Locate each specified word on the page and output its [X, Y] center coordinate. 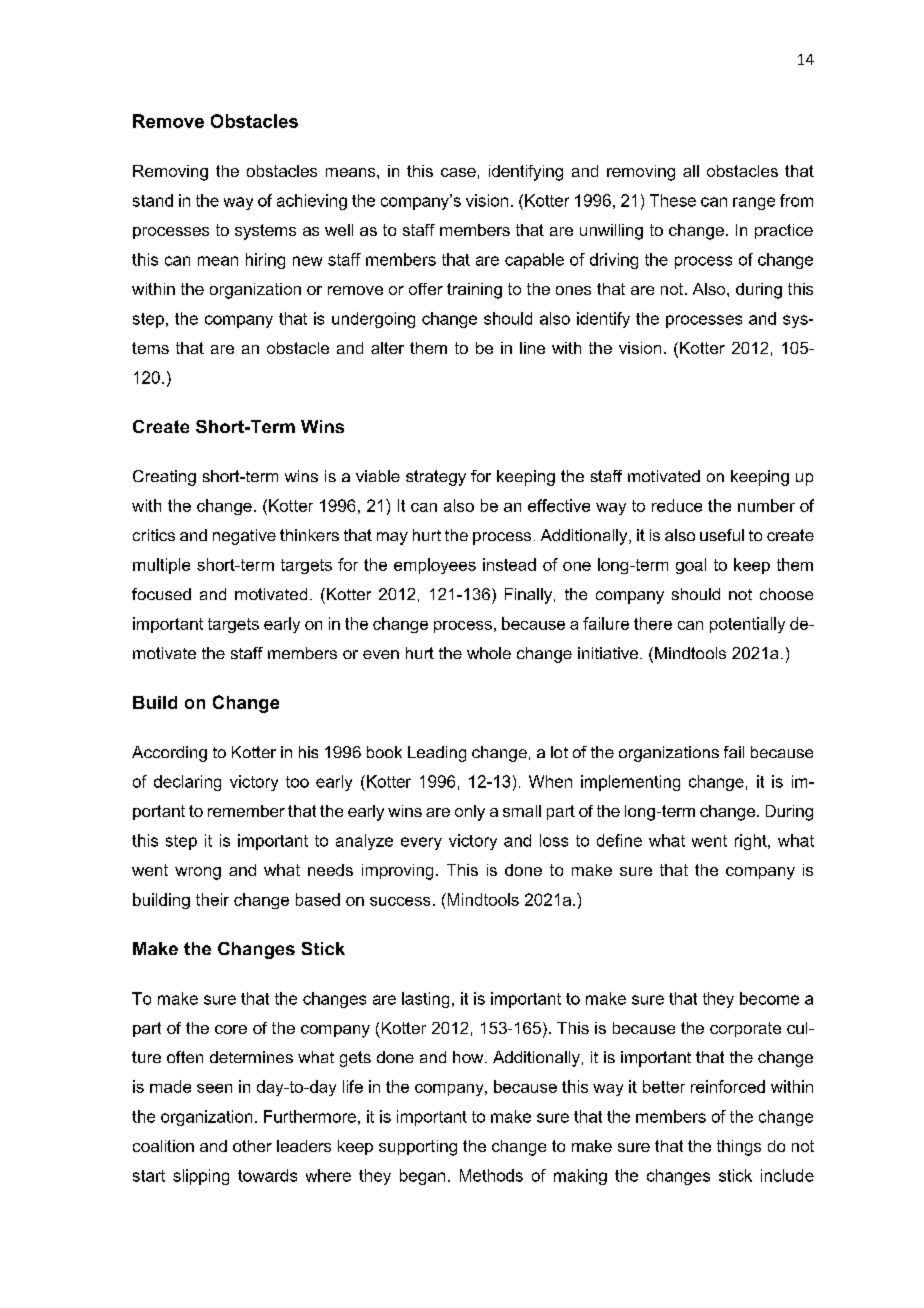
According [169, 754]
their [212, 899]
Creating [164, 478]
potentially [747, 625]
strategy [436, 478]
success [400, 901]
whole [489, 653]
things [739, 1148]
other [252, 1146]
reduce [677, 505]
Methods [491, 1175]
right [752, 842]
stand [153, 200]
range [754, 203]
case [458, 172]
